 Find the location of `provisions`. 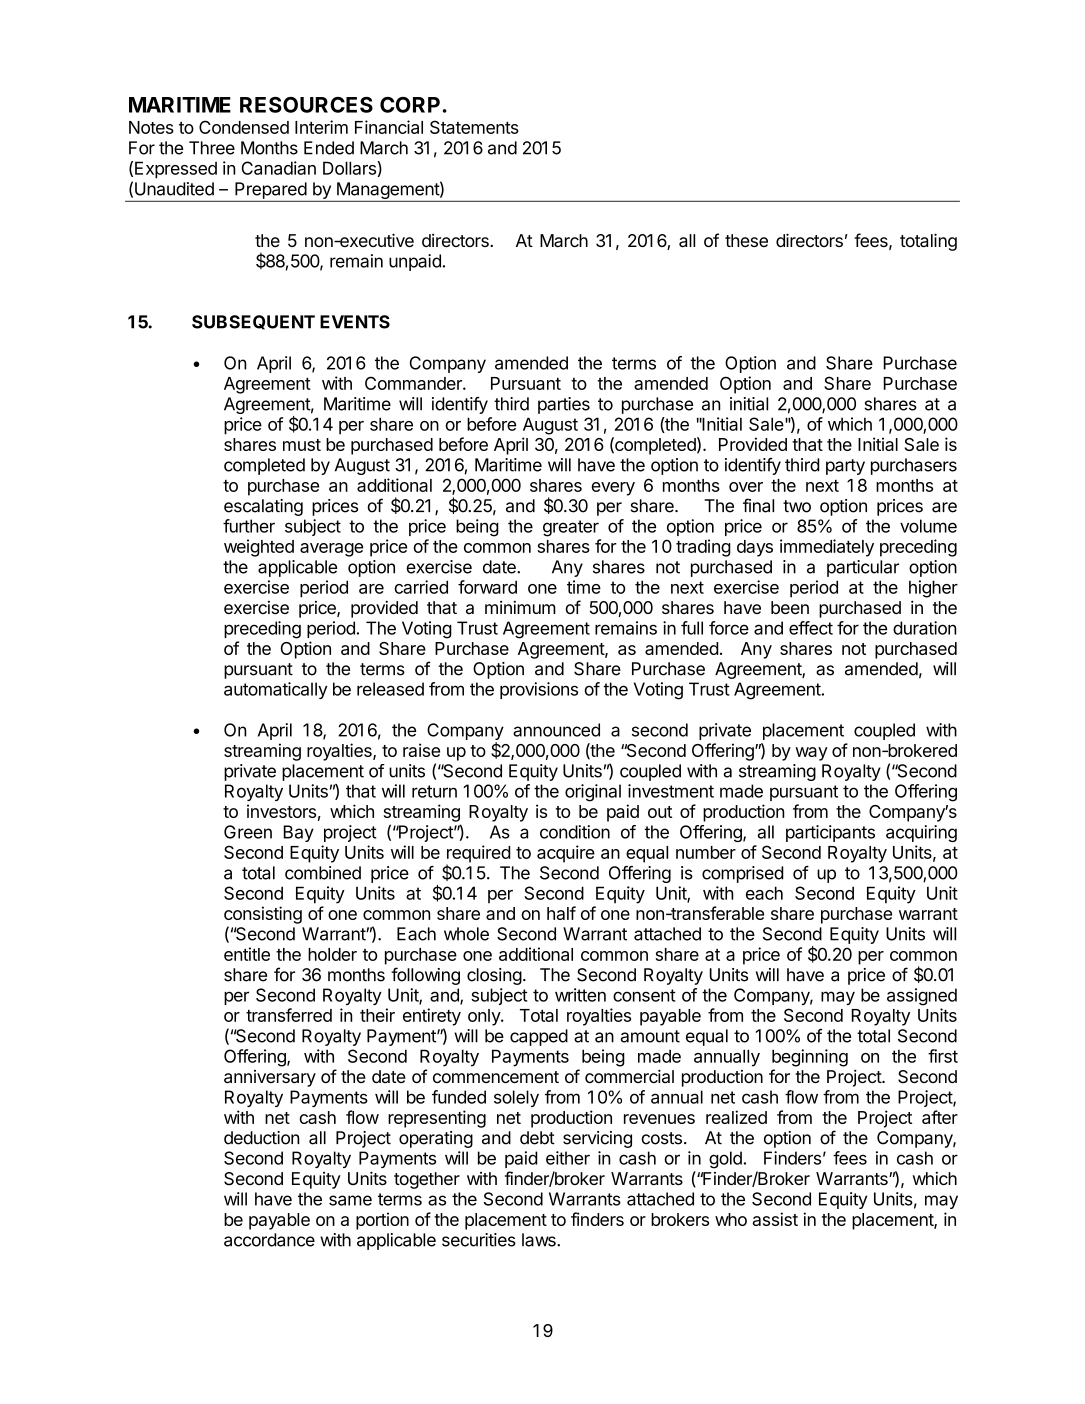

provisions is located at coordinates (539, 690).
